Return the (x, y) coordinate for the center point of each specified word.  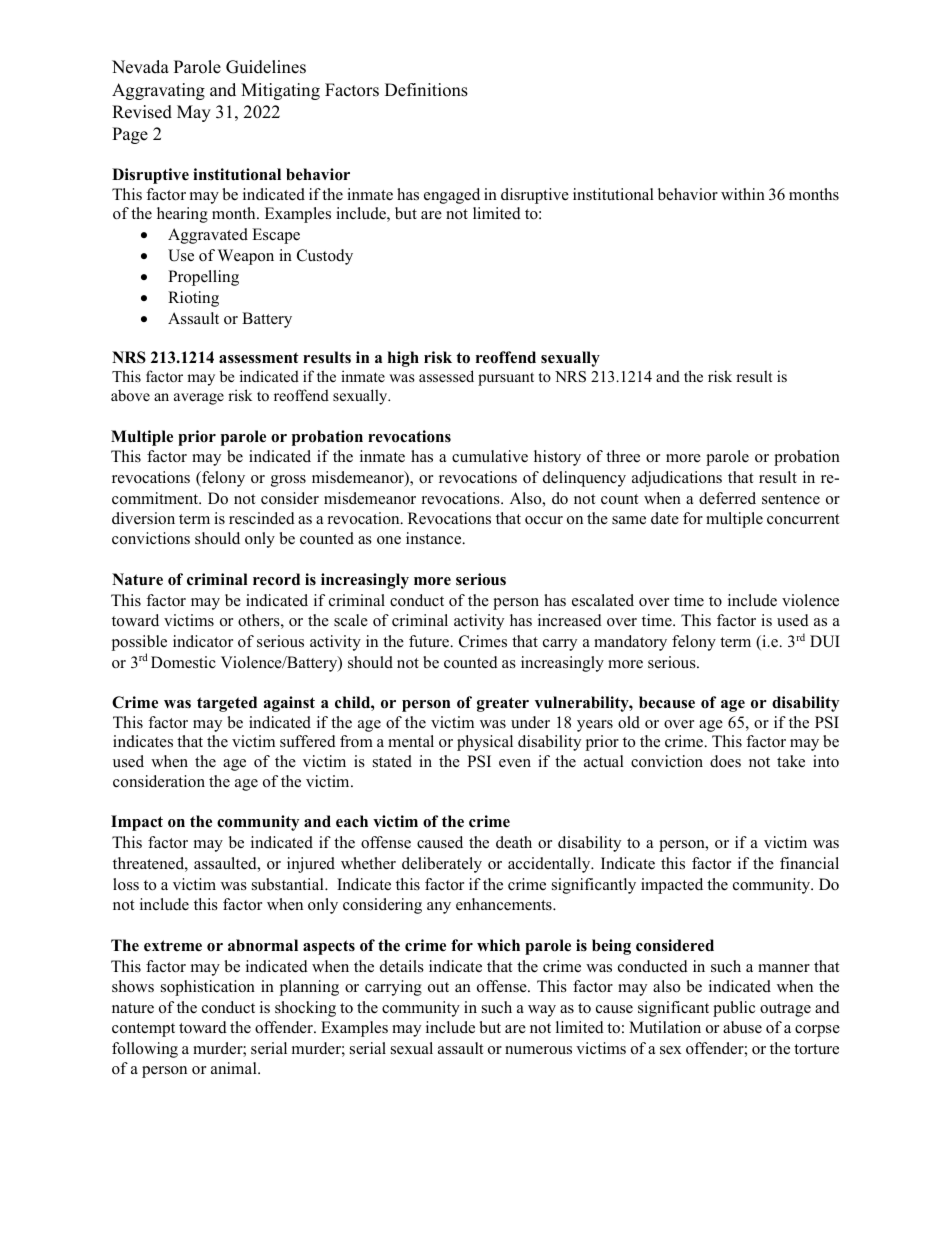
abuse (742, 1027)
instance (435, 538)
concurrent (803, 519)
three (623, 456)
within (743, 194)
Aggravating (158, 91)
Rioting (193, 299)
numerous (538, 1050)
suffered (308, 741)
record (276, 579)
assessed (446, 376)
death (514, 842)
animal (235, 1068)
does (725, 761)
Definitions (426, 90)
